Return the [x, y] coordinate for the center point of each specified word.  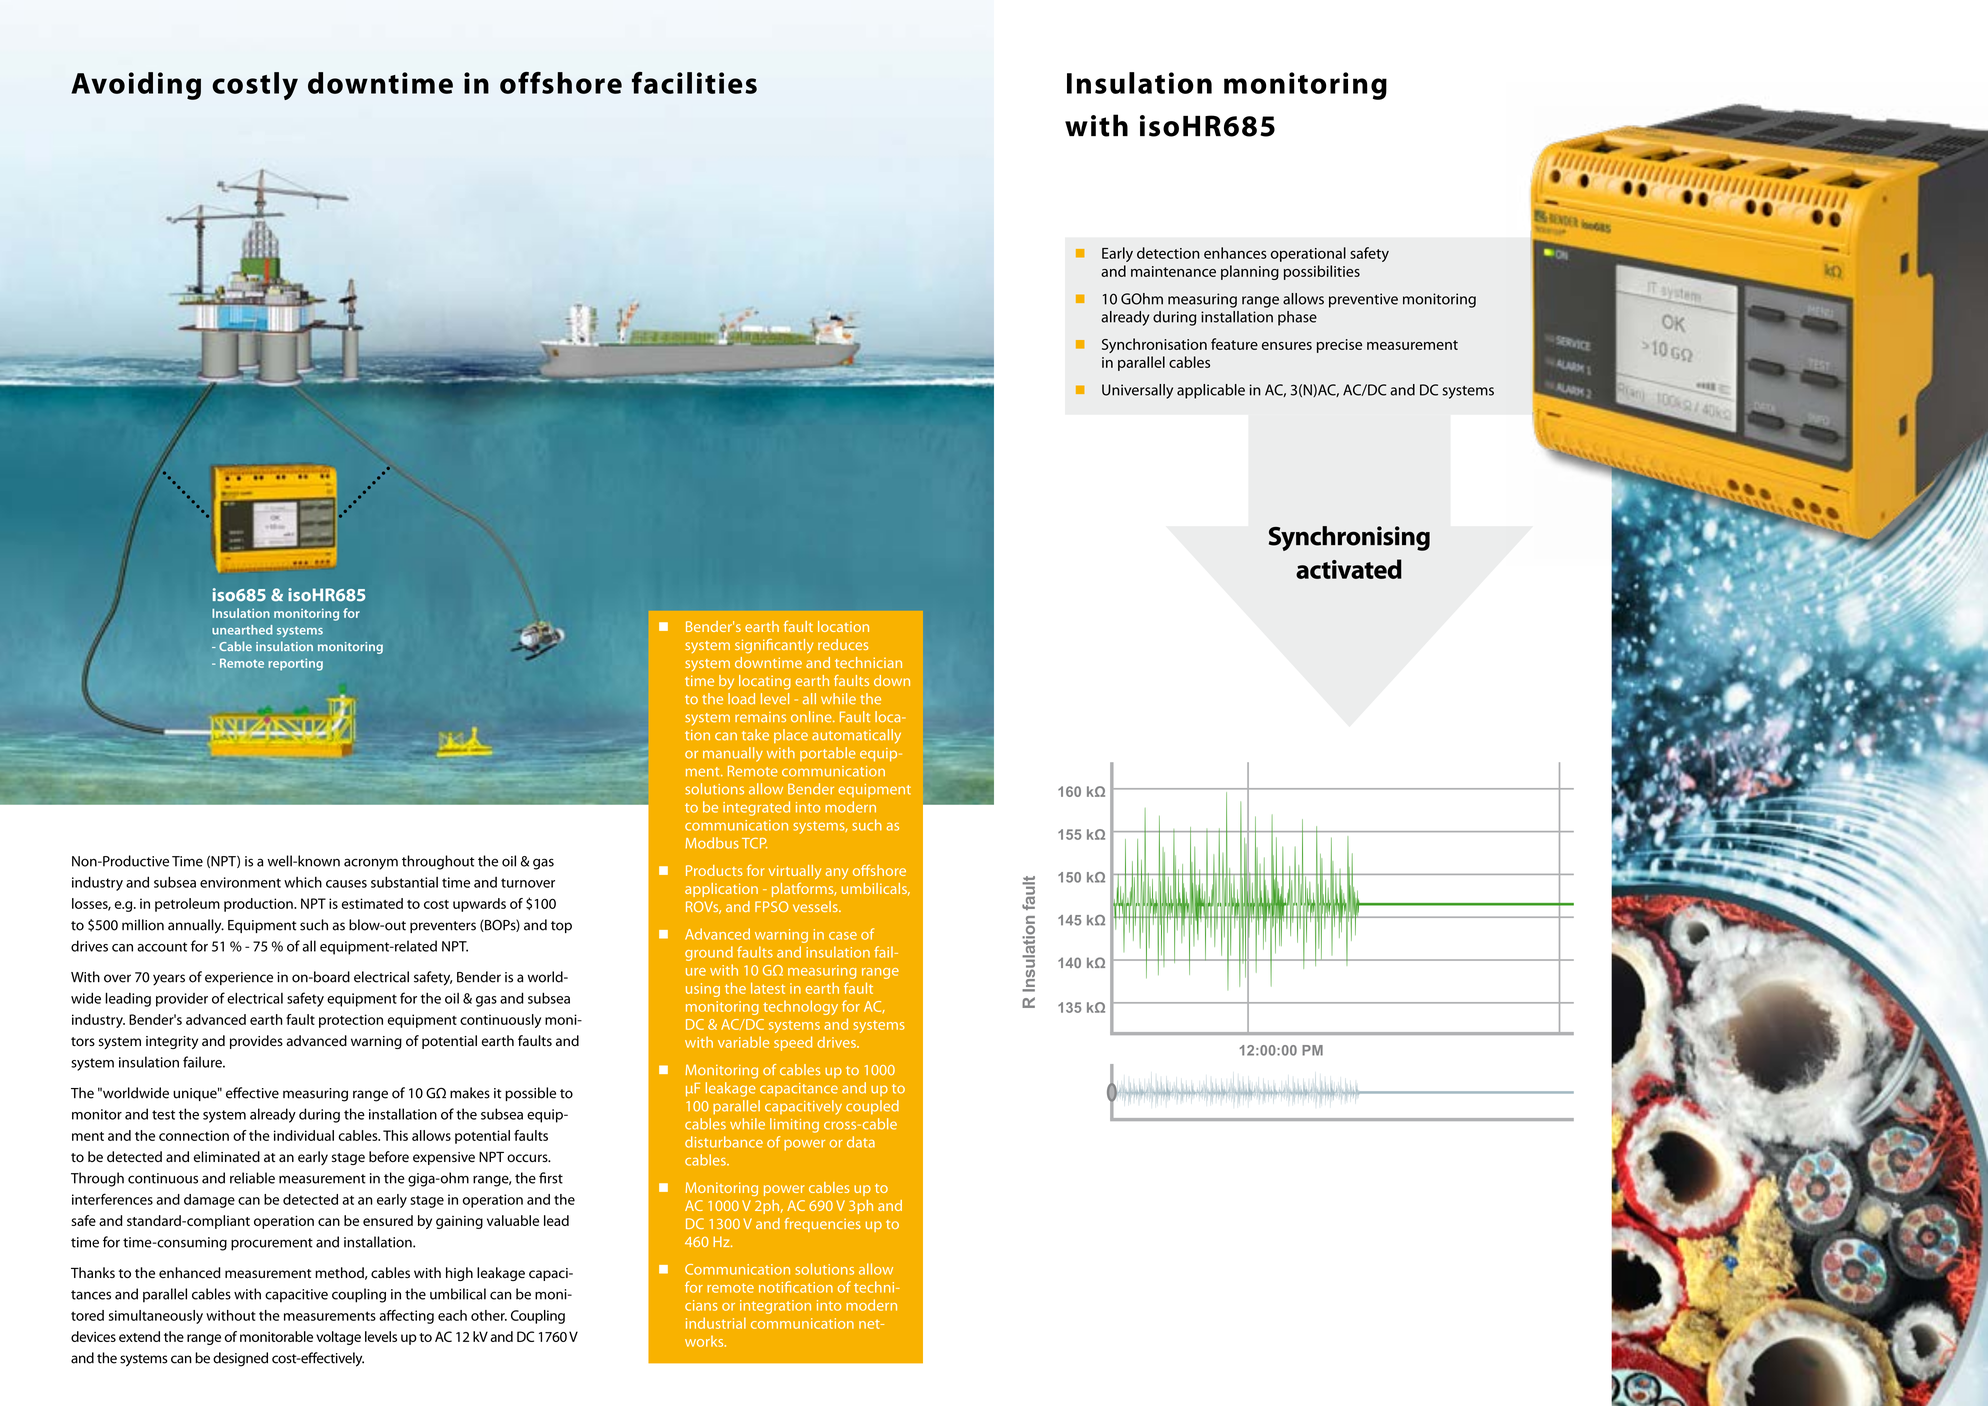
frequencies [823, 1225]
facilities [694, 83]
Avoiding [136, 86]
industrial [716, 1323]
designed [240, 1359]
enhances [1235, 253]
